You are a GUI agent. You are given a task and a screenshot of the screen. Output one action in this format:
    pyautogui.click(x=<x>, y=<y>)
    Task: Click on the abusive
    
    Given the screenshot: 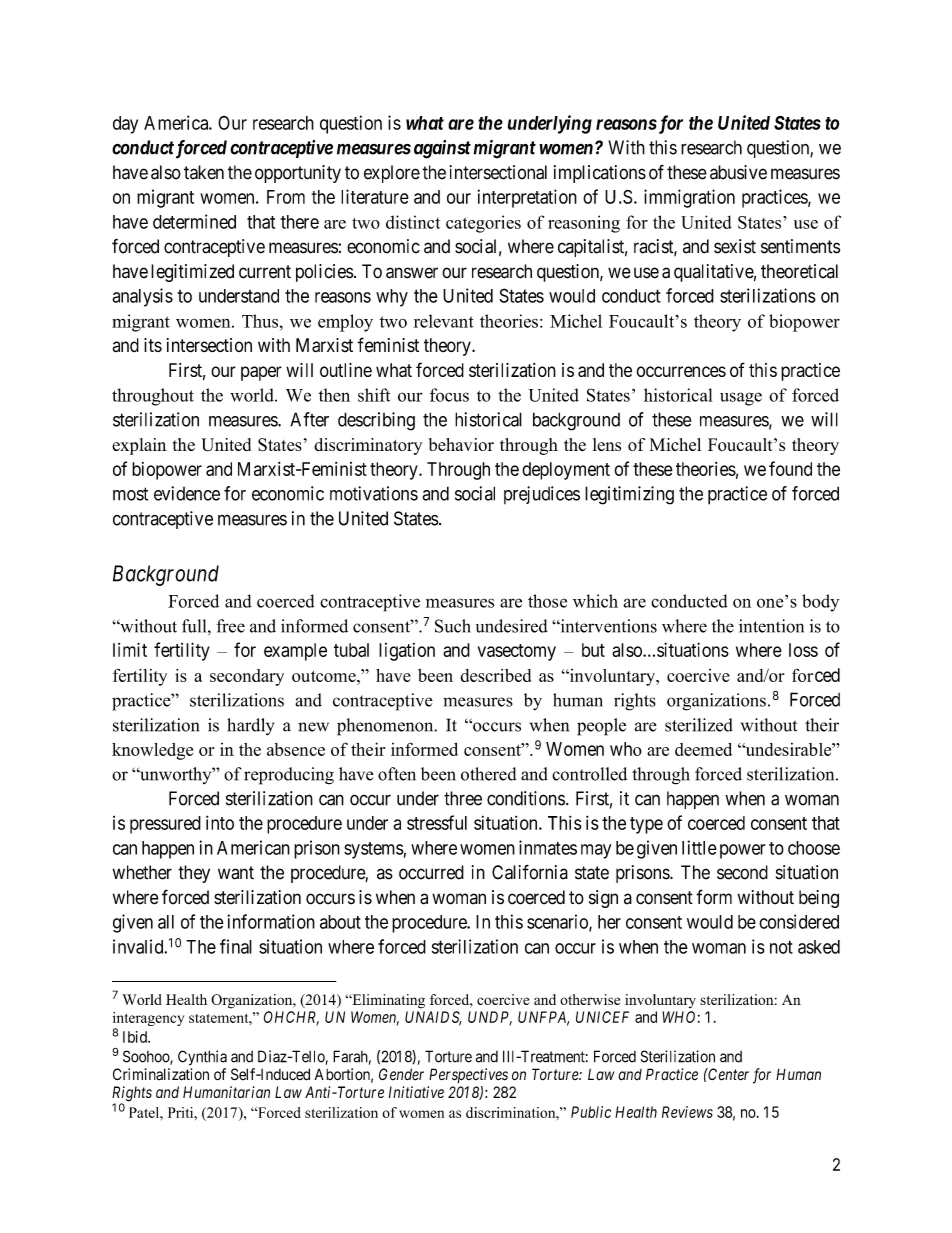 What is the action you would take?
    pyautogui.click(x=738, y=172)
